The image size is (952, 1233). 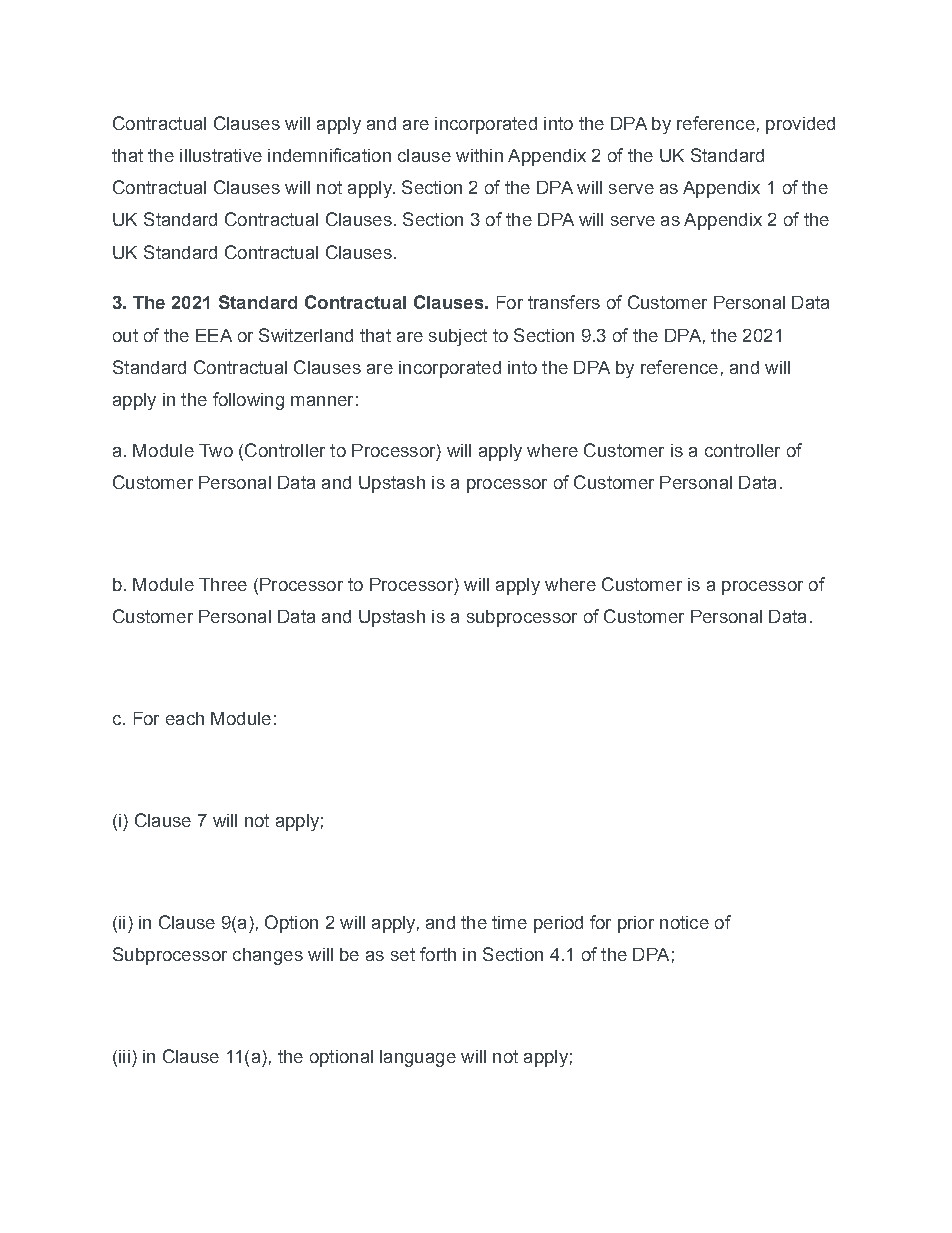 What do you see at coordinates (221, 155) in the document?
I see `illustrative` at bounding box center [221, 155].
